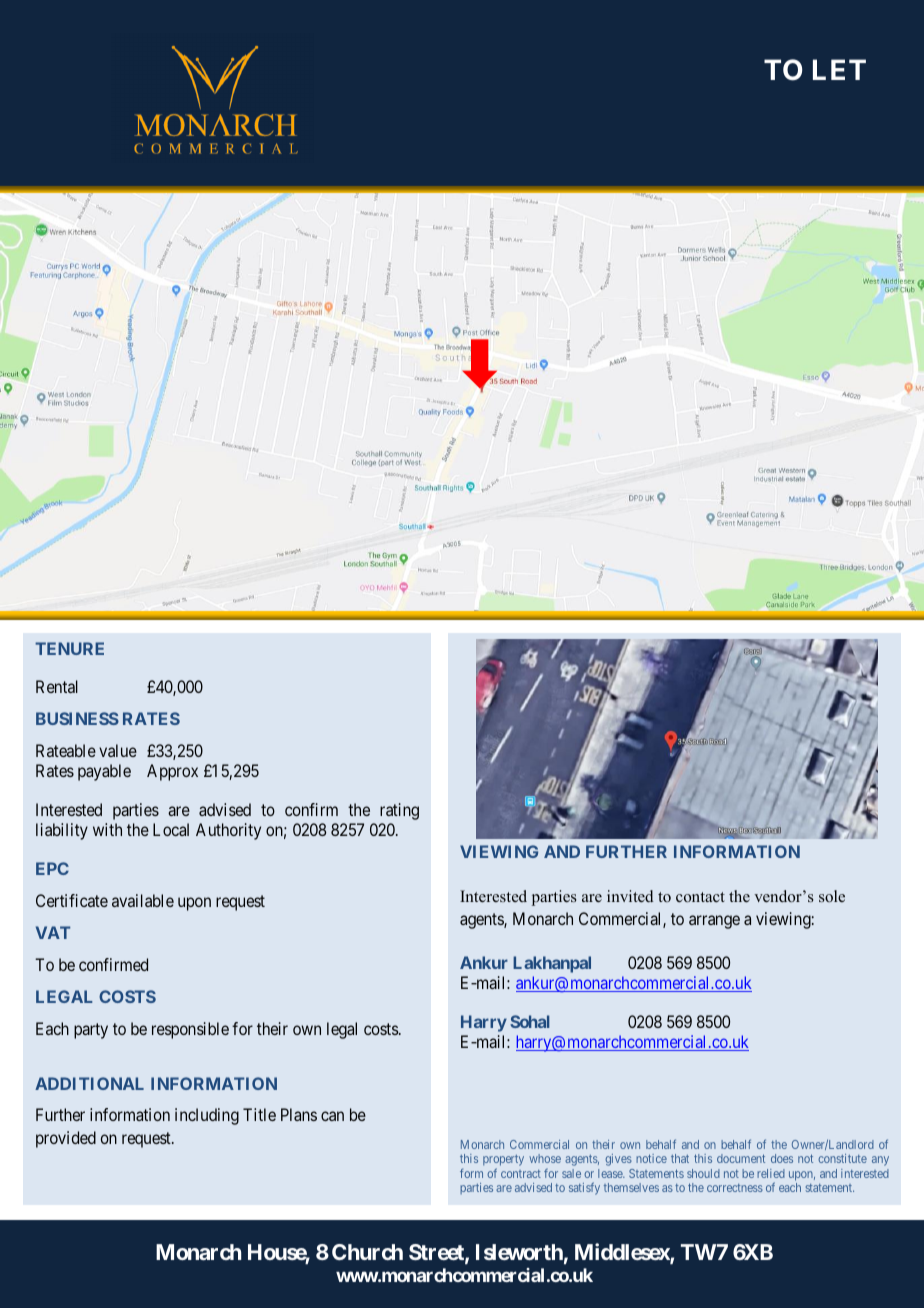 The image size is (924, 1308). What do you see at coordinates (190, 1030) in the screenshot?
I see `responsible` at bounding box center [190, 1030].
